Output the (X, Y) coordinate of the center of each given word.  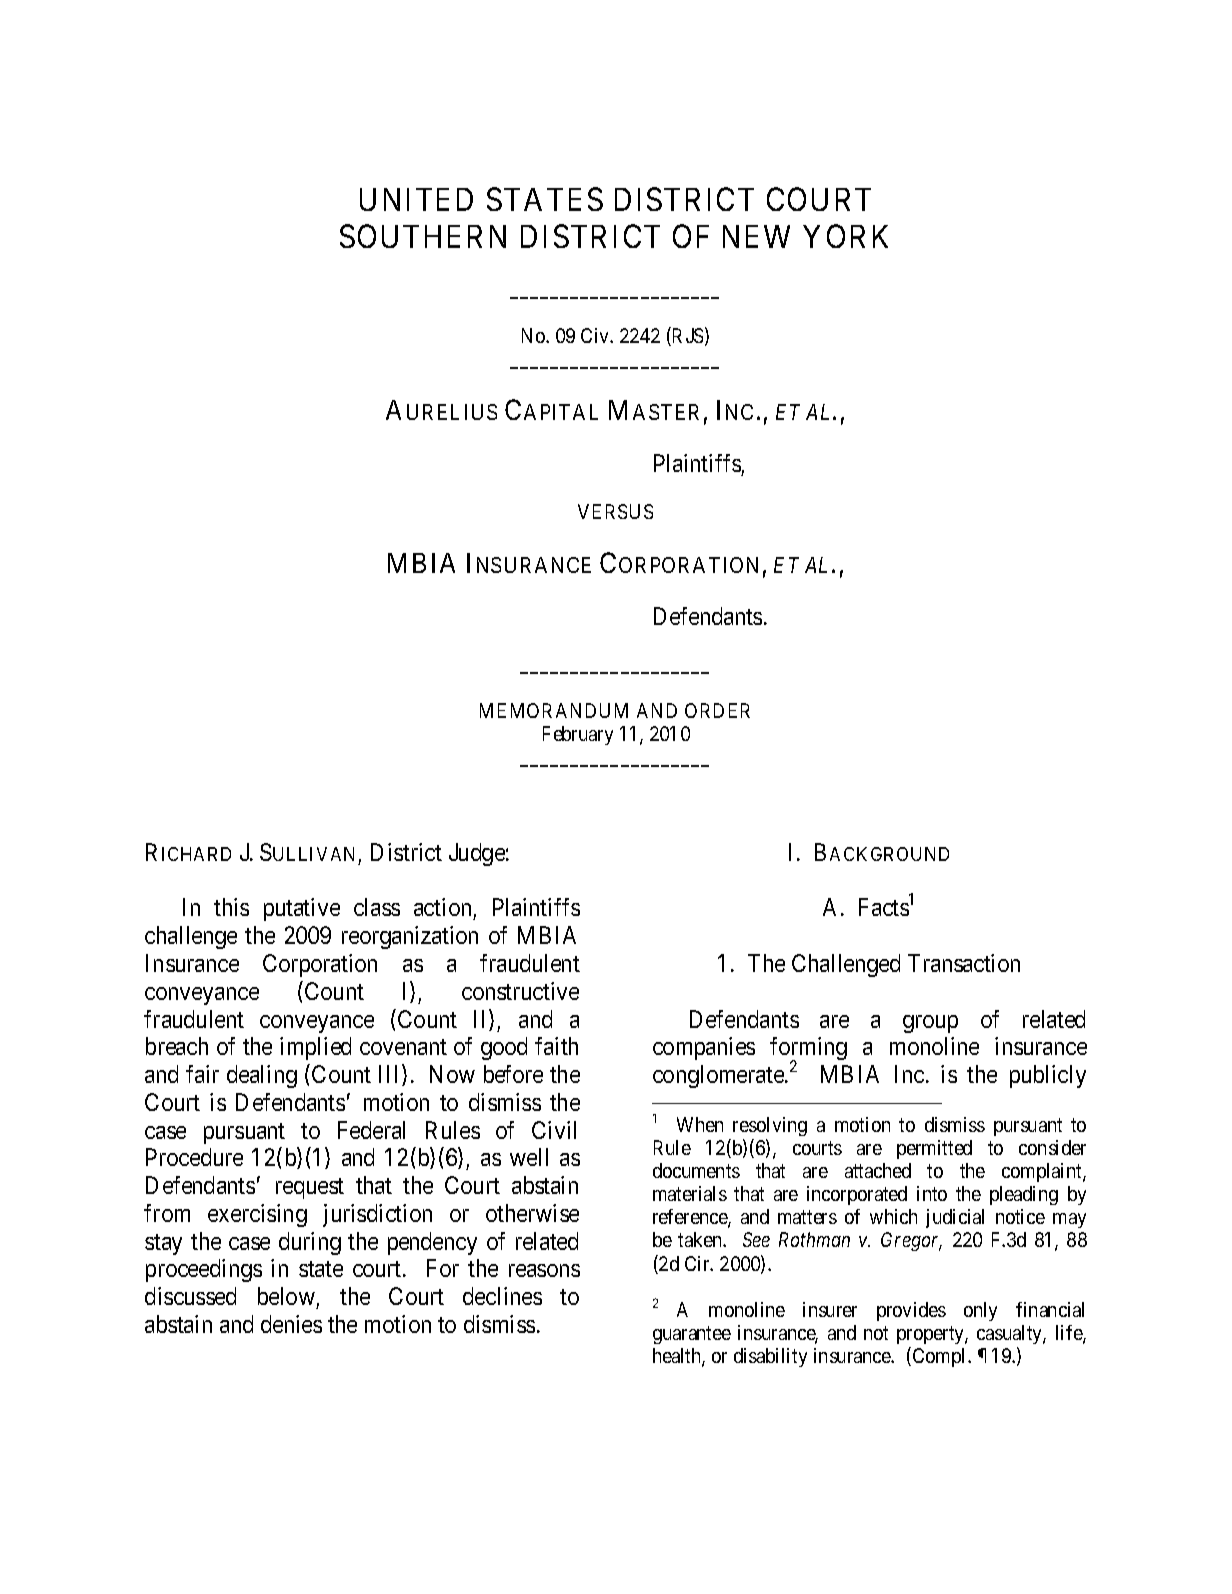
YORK (845, 236)
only (980, 1311)
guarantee (692, 1335)
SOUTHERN (423, 236)
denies (291, 1324)
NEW (756, 236)
